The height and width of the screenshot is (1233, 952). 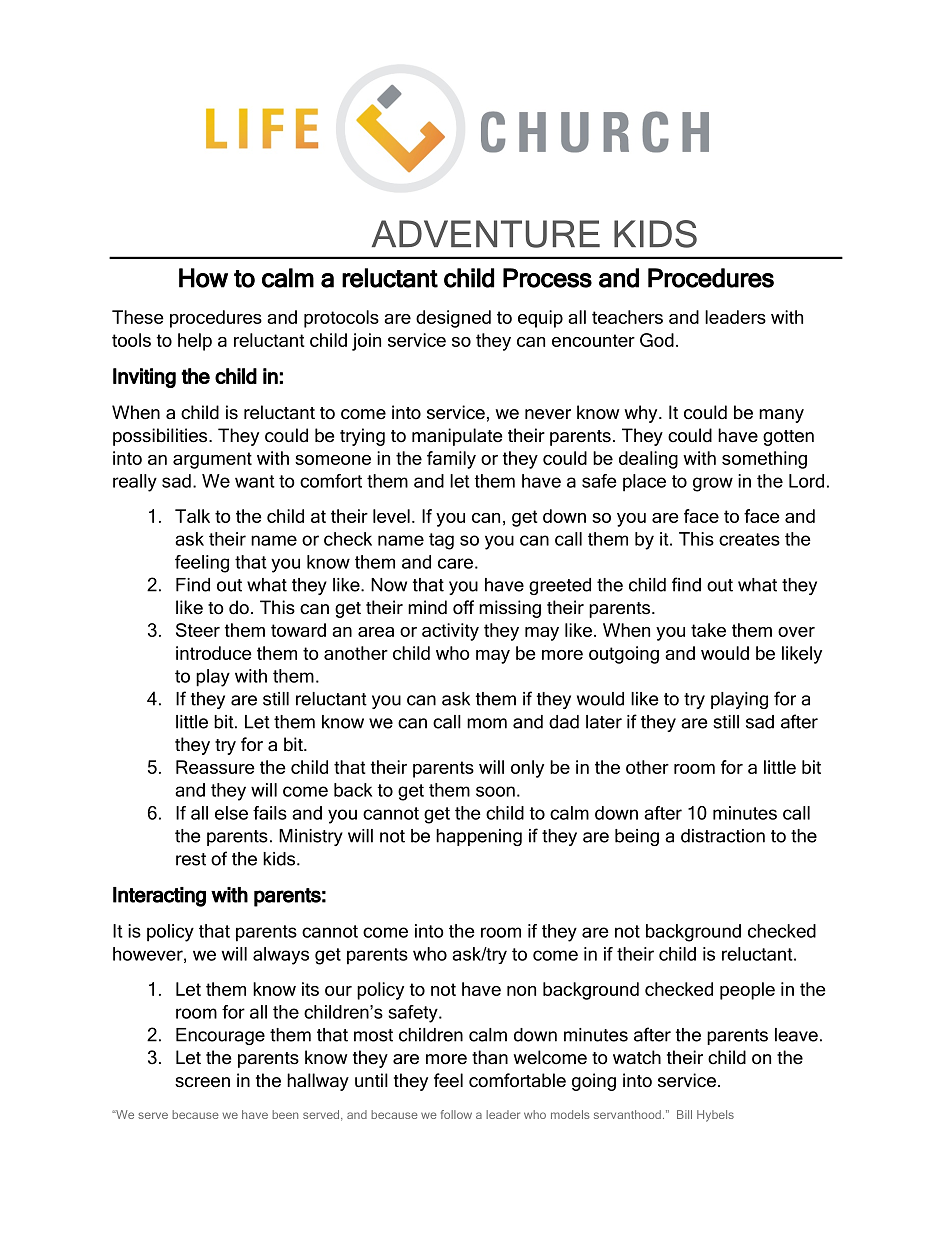 I want to click on distraction, so click(x=723, y=836).
